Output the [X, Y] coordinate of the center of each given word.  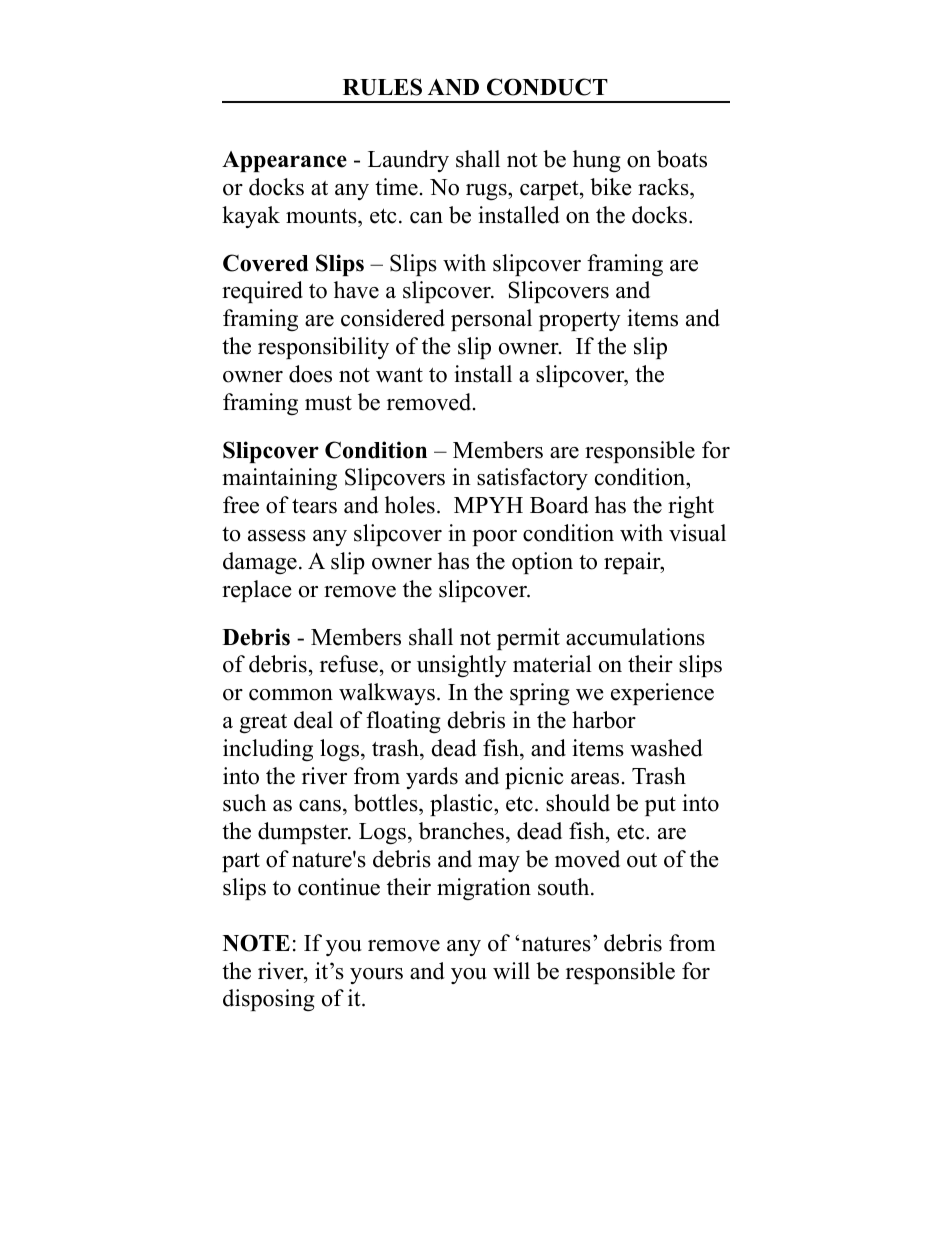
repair [633, 563]
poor [494, 538]
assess [277, 536]
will [511, 970]
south [565, 887]
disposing [269, 1000]
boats [682, 159]
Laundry [408, 161]
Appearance [284, 161]
